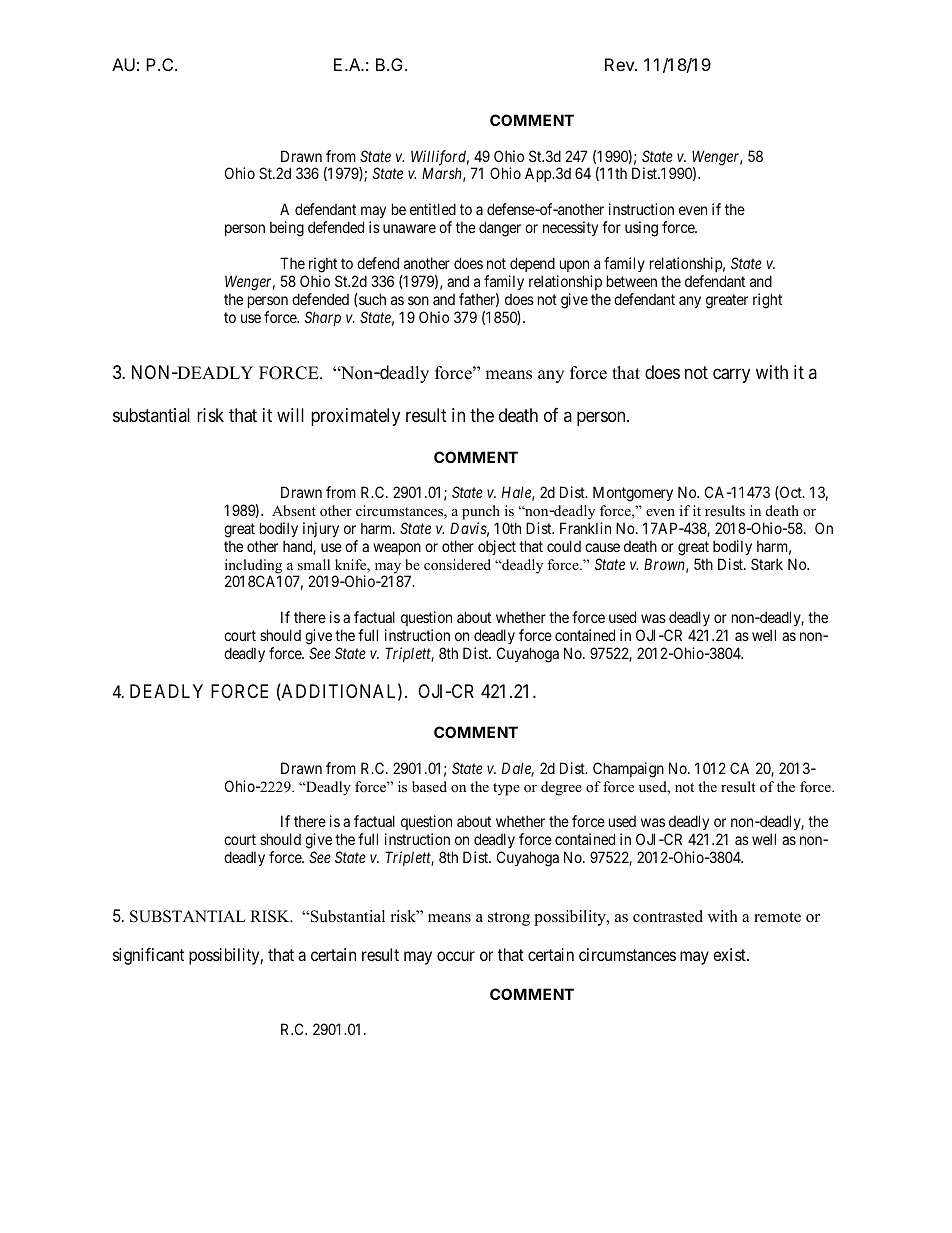  What do you see at coordinates (481, 512) in the screenshot?
I see `punch` at bounding box center [481, 512].
